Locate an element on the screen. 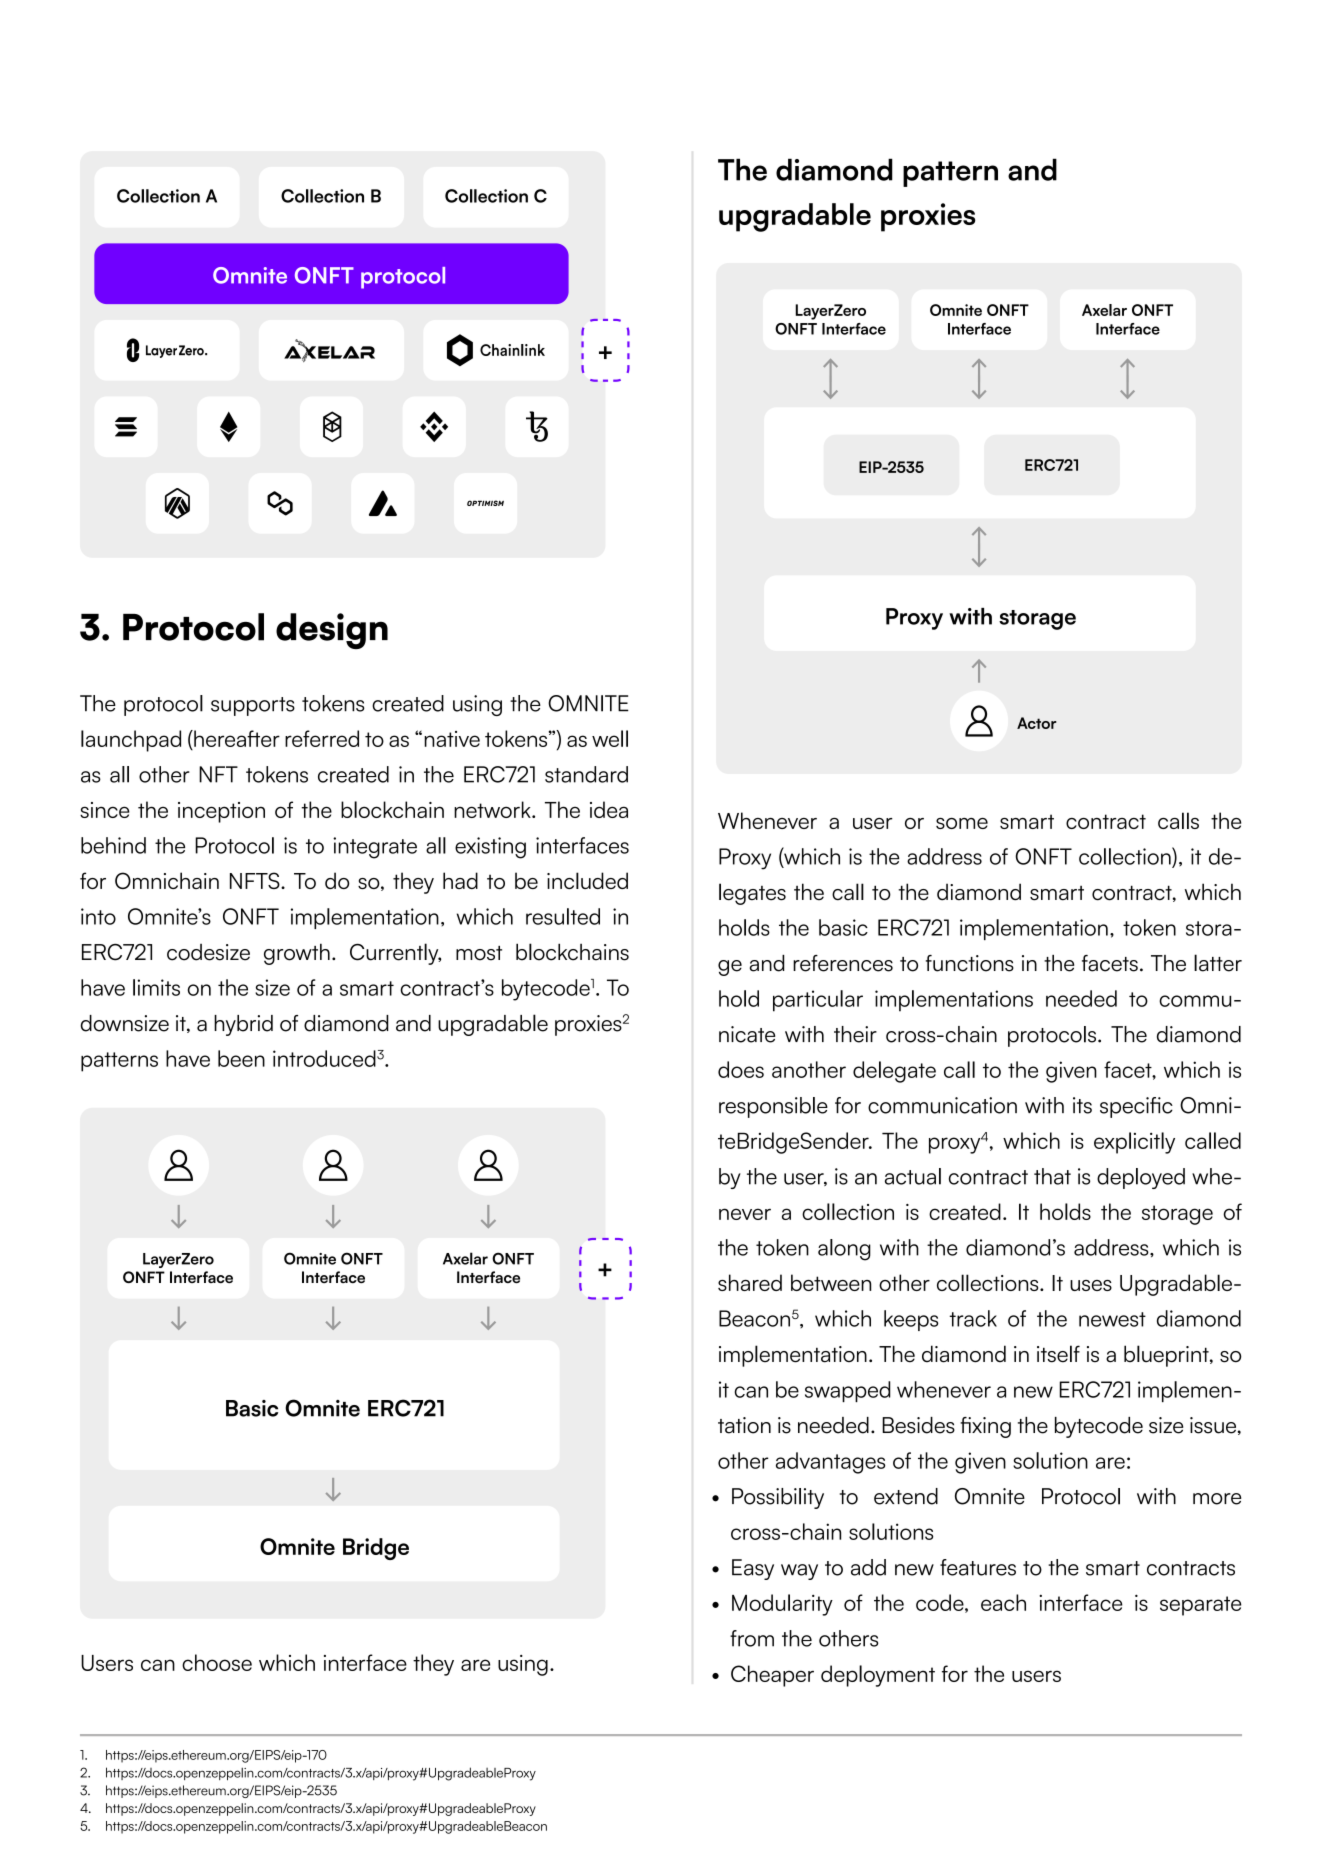 This screenshot has height=1870, width=1322. been is located at coordinates (241, 1058).
